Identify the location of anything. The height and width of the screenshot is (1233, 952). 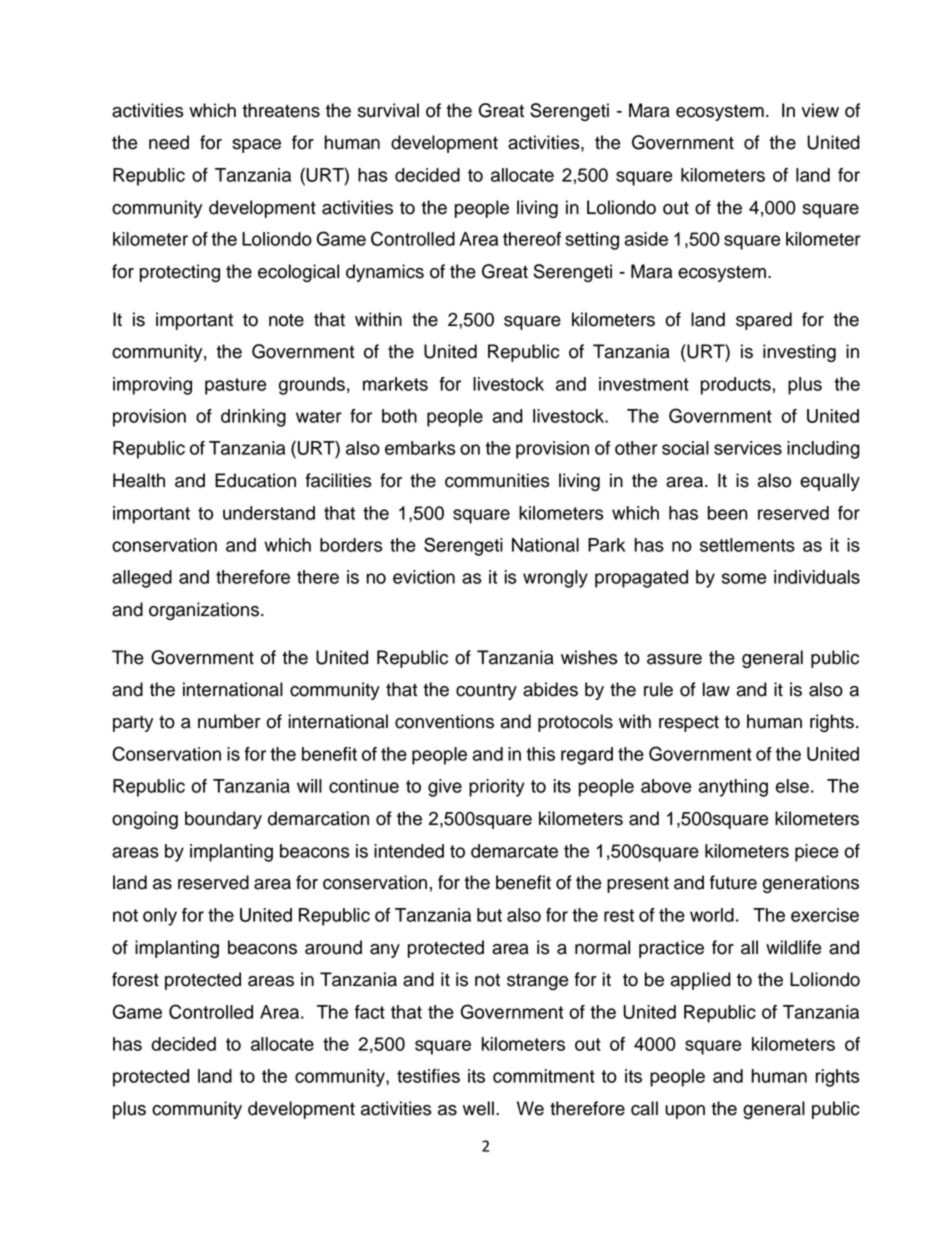
(733, 788).
